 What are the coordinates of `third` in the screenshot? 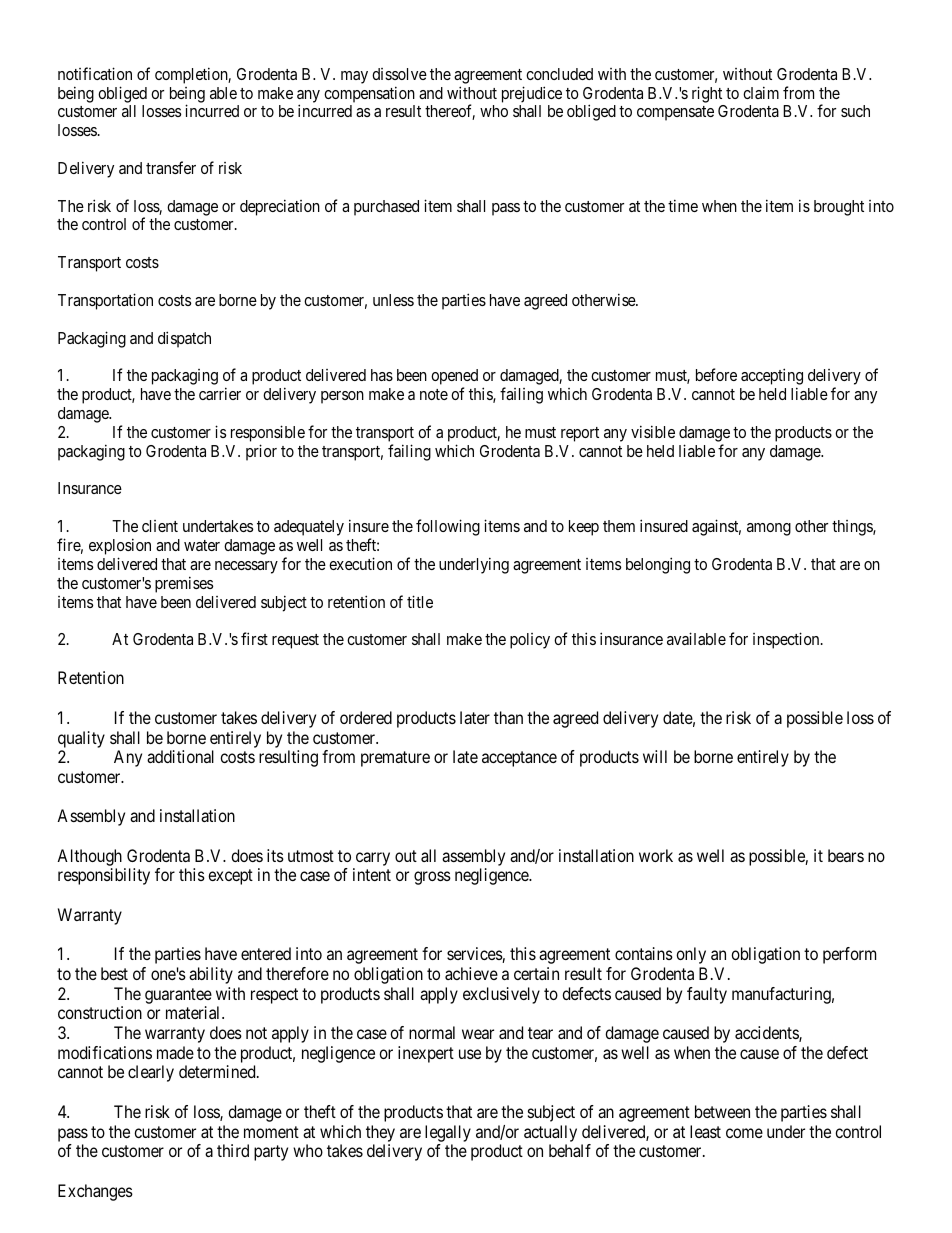 It's located at (233, 1150).
